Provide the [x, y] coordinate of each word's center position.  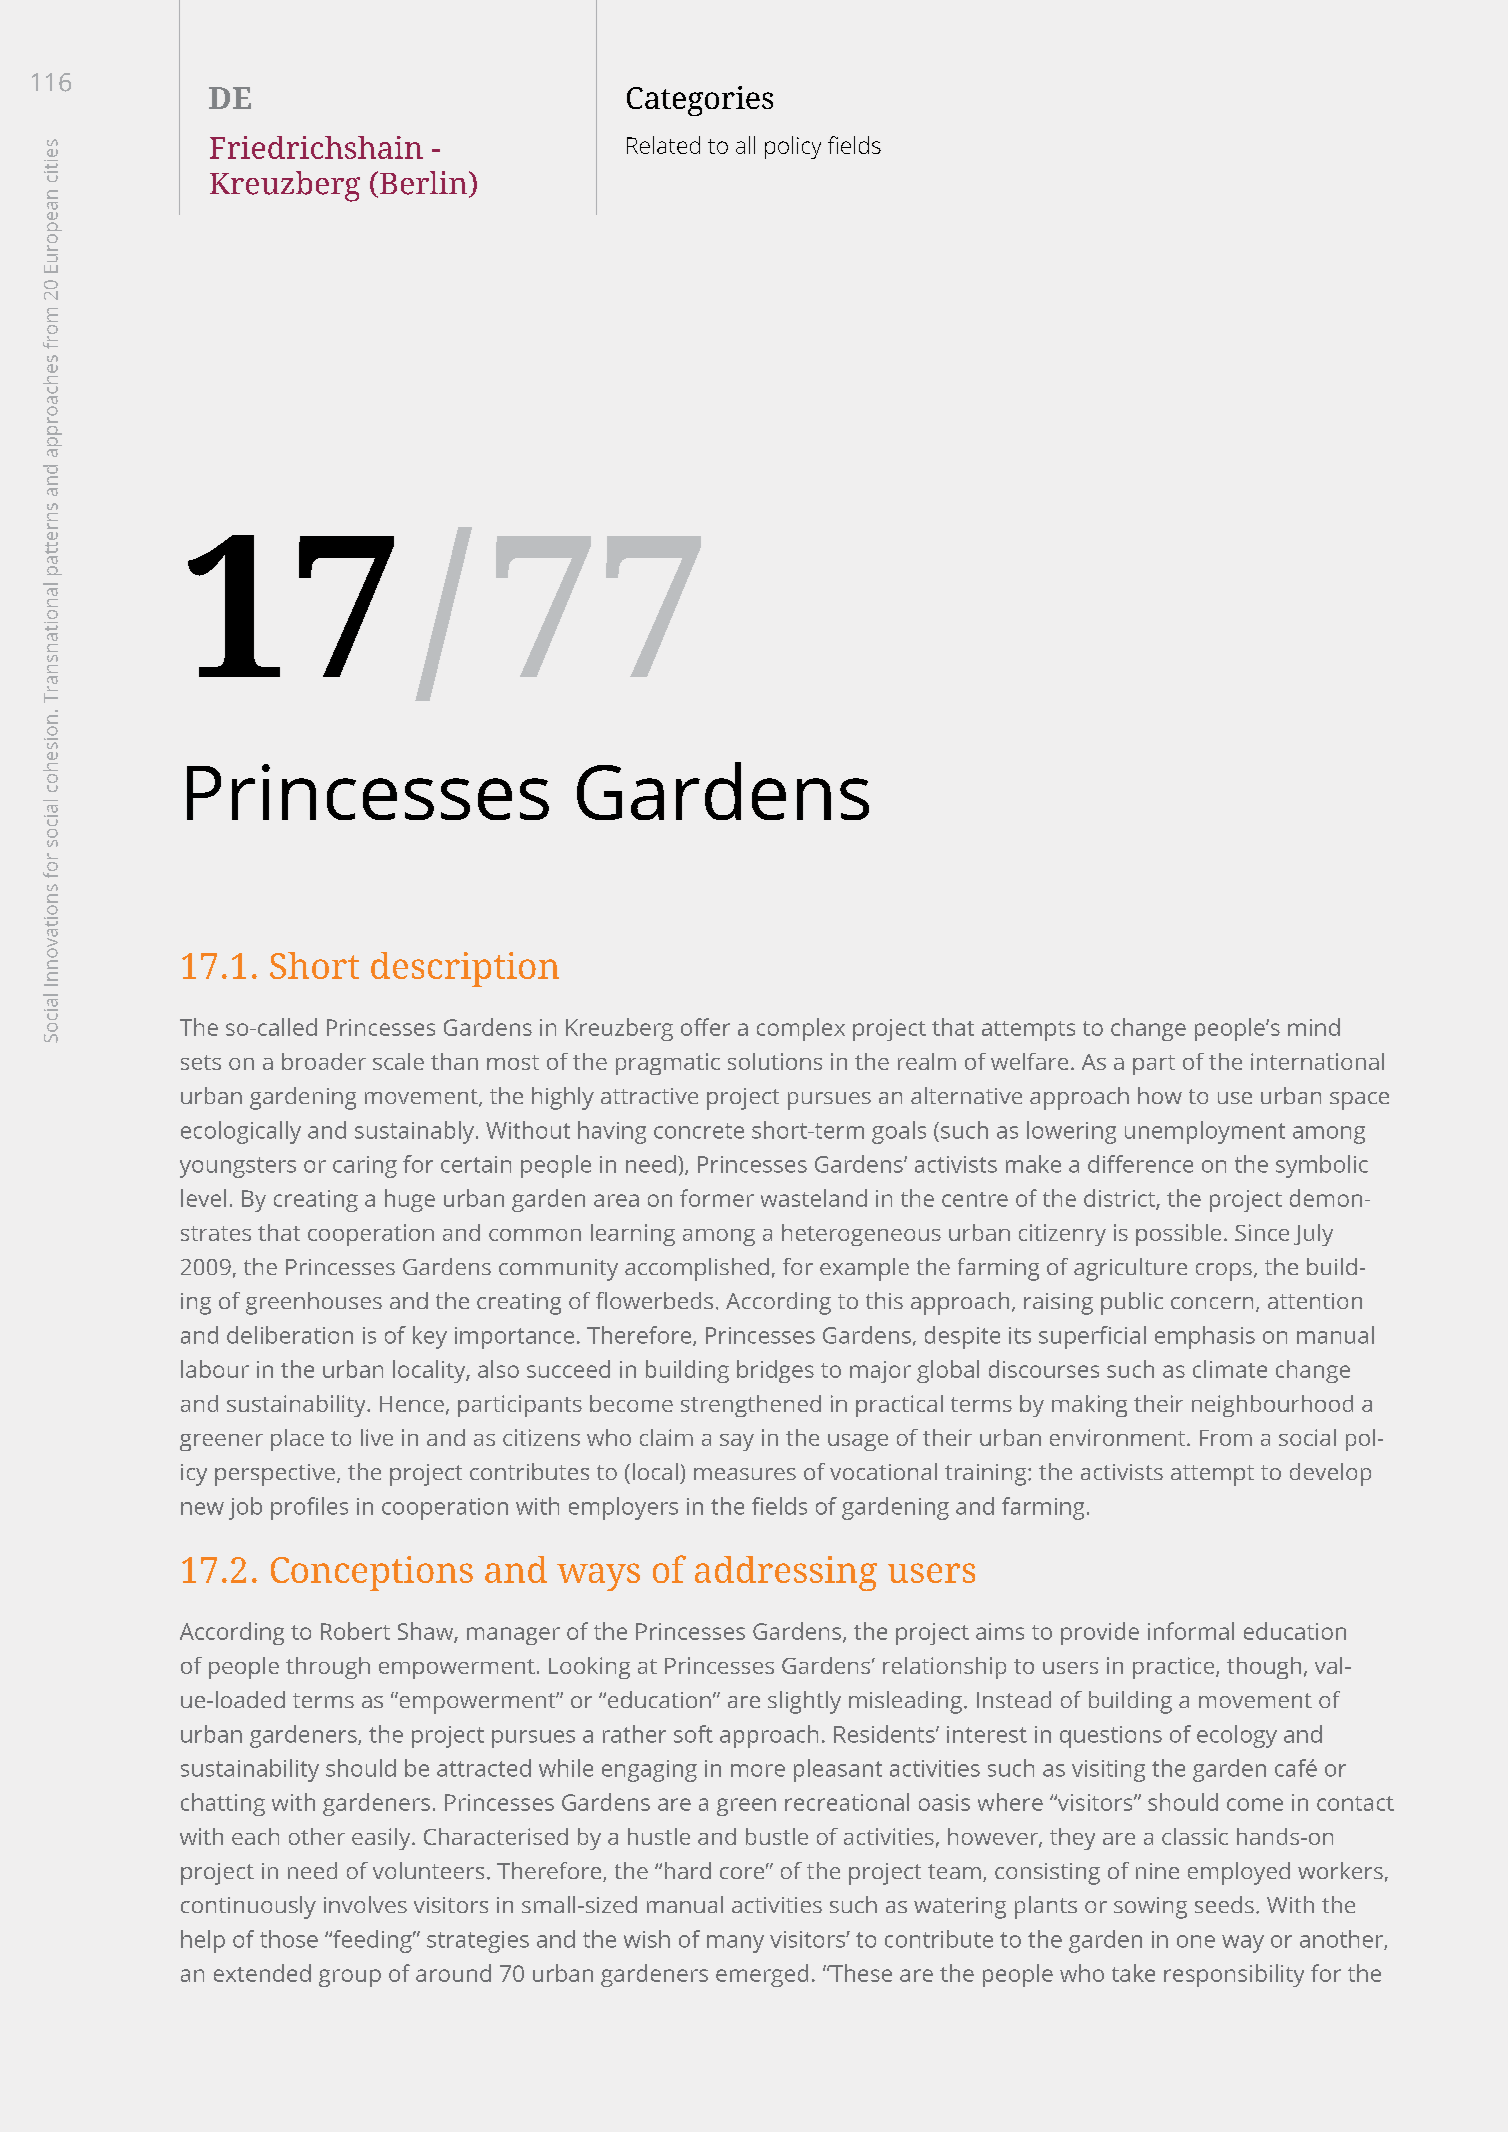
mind [1314, 1027]
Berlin [425, 184]
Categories [700, 101]
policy [793, 147]
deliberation [290, 1335]
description [465, 969]
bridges [775, 1371]
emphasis [1205, 1337]
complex [801, 1029]
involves [365, 1904]
